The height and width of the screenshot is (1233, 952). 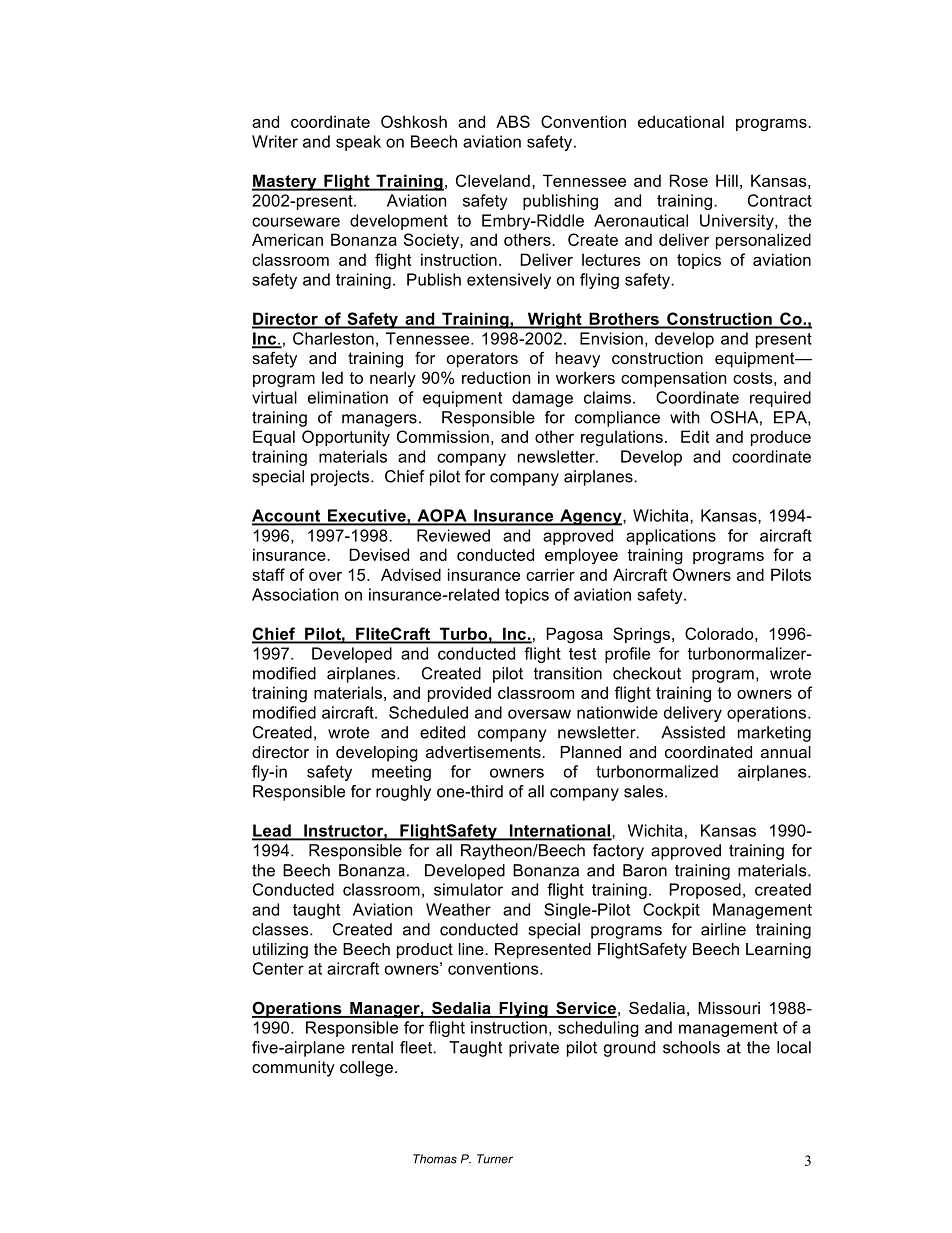 I want to click on Hill, so click(x=727, y=180).
